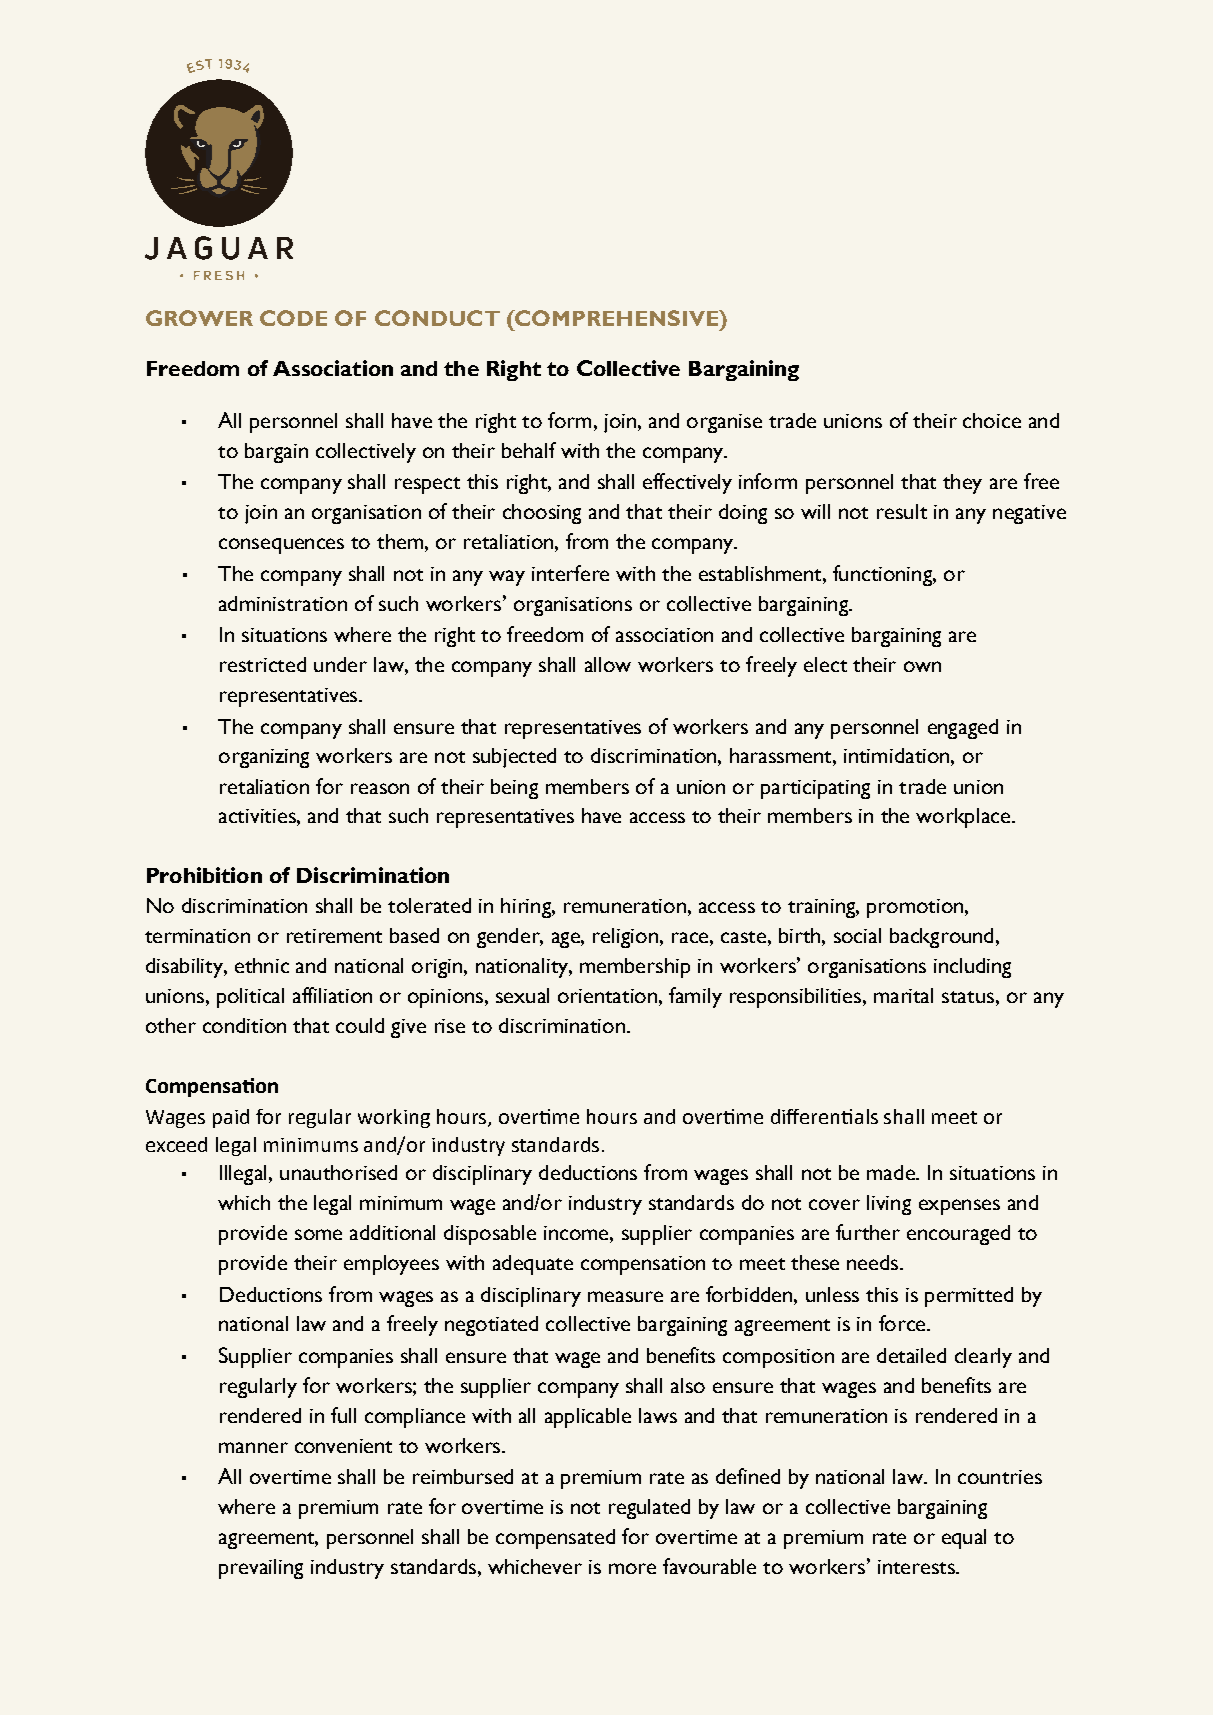 This document has height=1715, width=1213. I want to click on choice, so click(992, 420).
